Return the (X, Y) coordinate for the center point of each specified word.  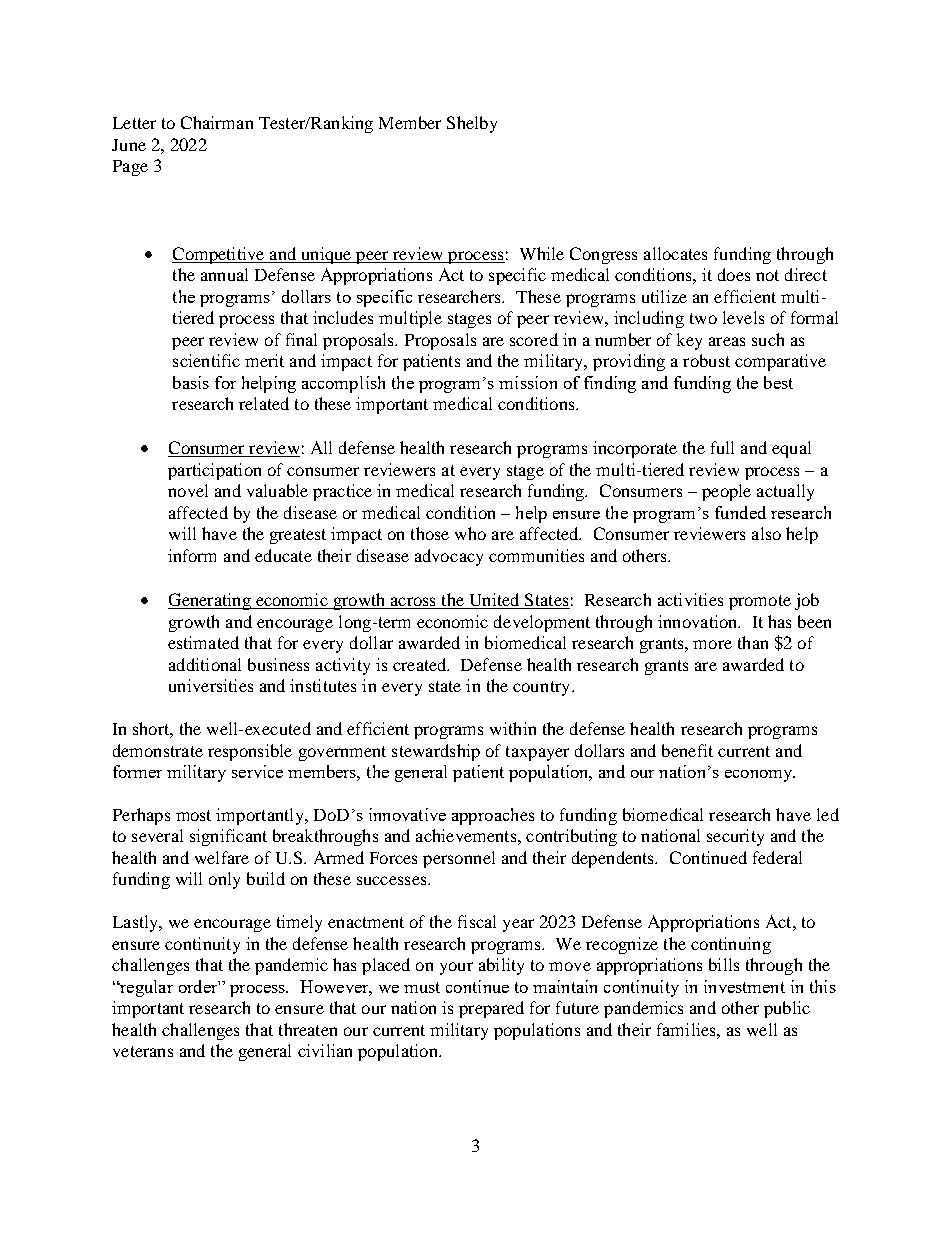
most (193, 815)
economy (760, 776)
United (494, 601)
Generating (210, 601)
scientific (206, 360)
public (787, 1009)
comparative (780, 362)
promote (760, 602)
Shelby (472, 124)
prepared (491, 1009)
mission (528, 382)
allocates (675, 253)
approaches (493, 816)
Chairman (217, 122)
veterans (143, 1051)
